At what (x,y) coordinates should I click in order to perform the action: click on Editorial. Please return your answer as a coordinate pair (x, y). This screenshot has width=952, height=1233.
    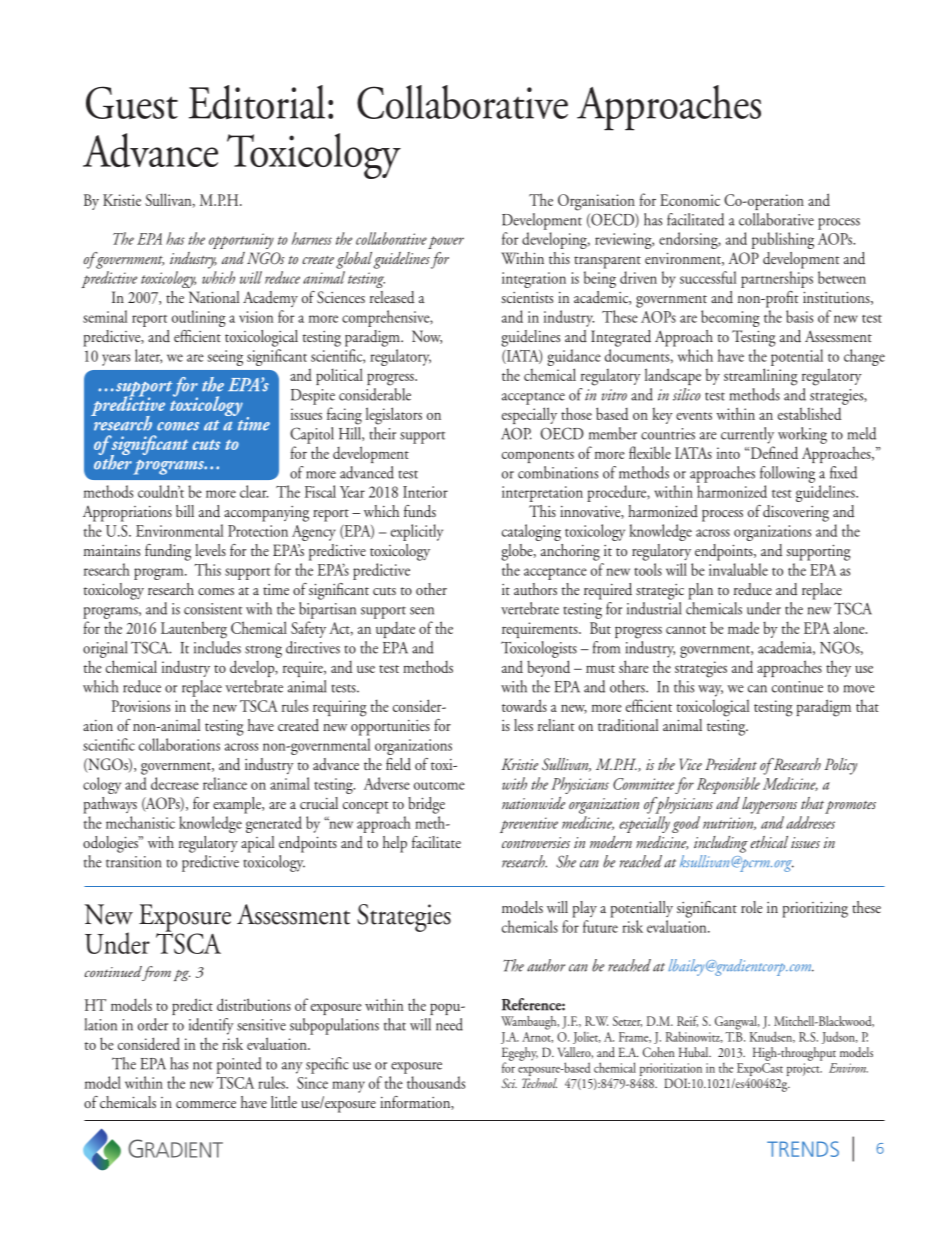
    Looking at the image, I should click on (257, 102).
